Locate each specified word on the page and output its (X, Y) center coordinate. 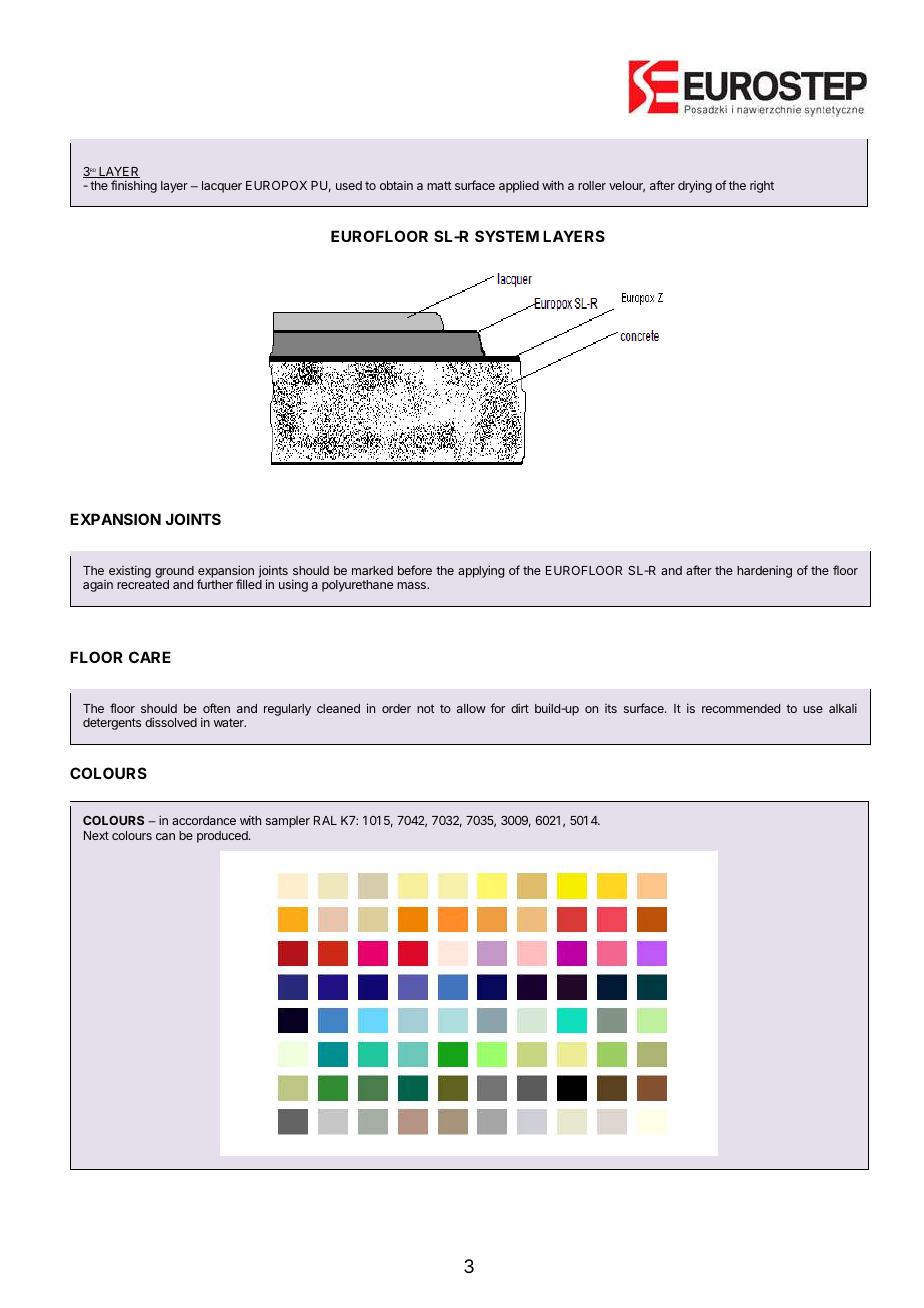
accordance (204, 820)
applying (481, 571)
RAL (325, 820)
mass (412, 585)
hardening (764, 572)
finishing (134, 186)
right (762, 187)
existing (130, 571)
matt (439, 185)
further (215, 584)
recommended (741, 708)
